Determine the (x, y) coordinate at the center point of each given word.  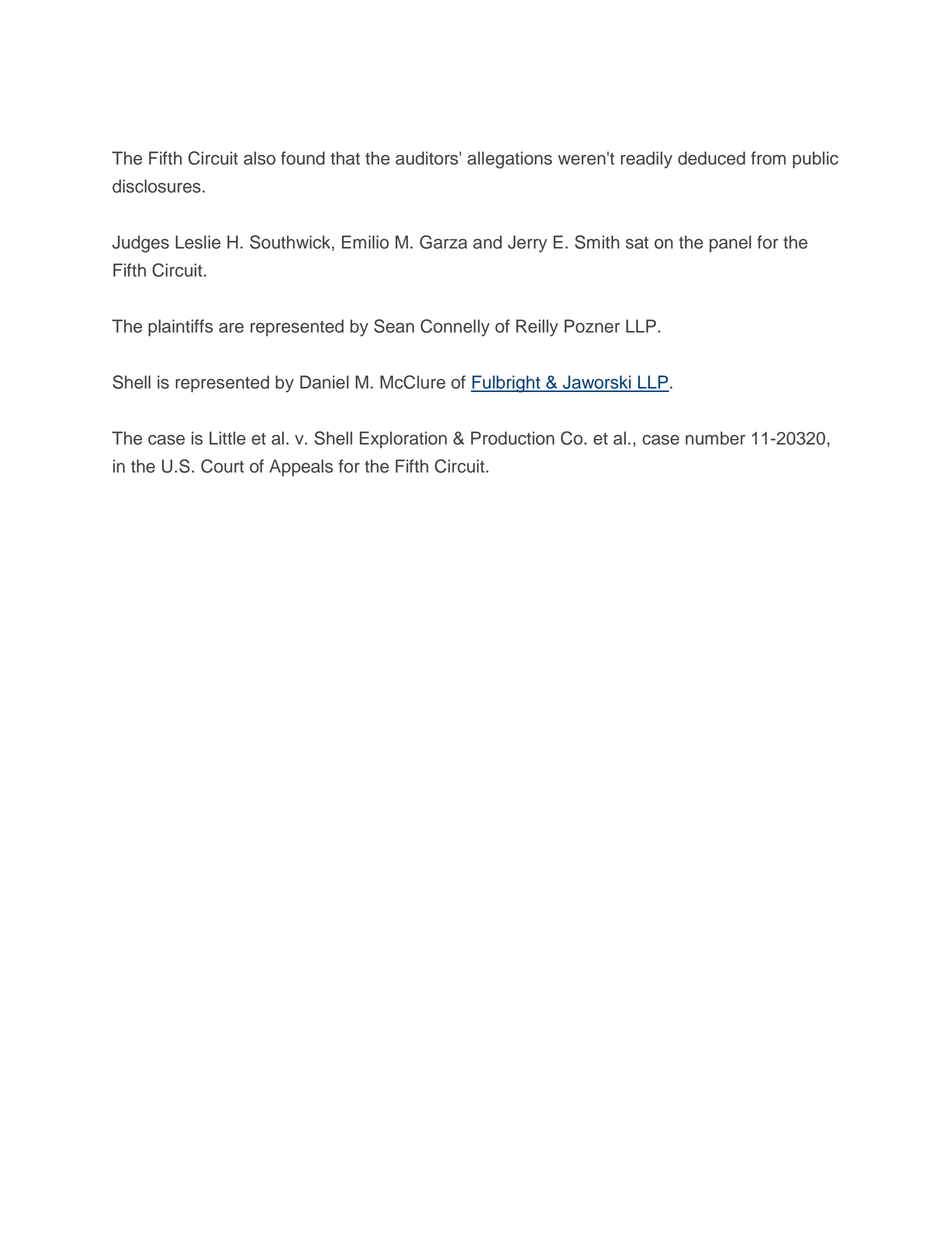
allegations (509, 160)
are (231, 328)
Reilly (537, 328)
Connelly (455, 328)
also (260, 158)
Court (222, 466)
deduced (711, 158)
